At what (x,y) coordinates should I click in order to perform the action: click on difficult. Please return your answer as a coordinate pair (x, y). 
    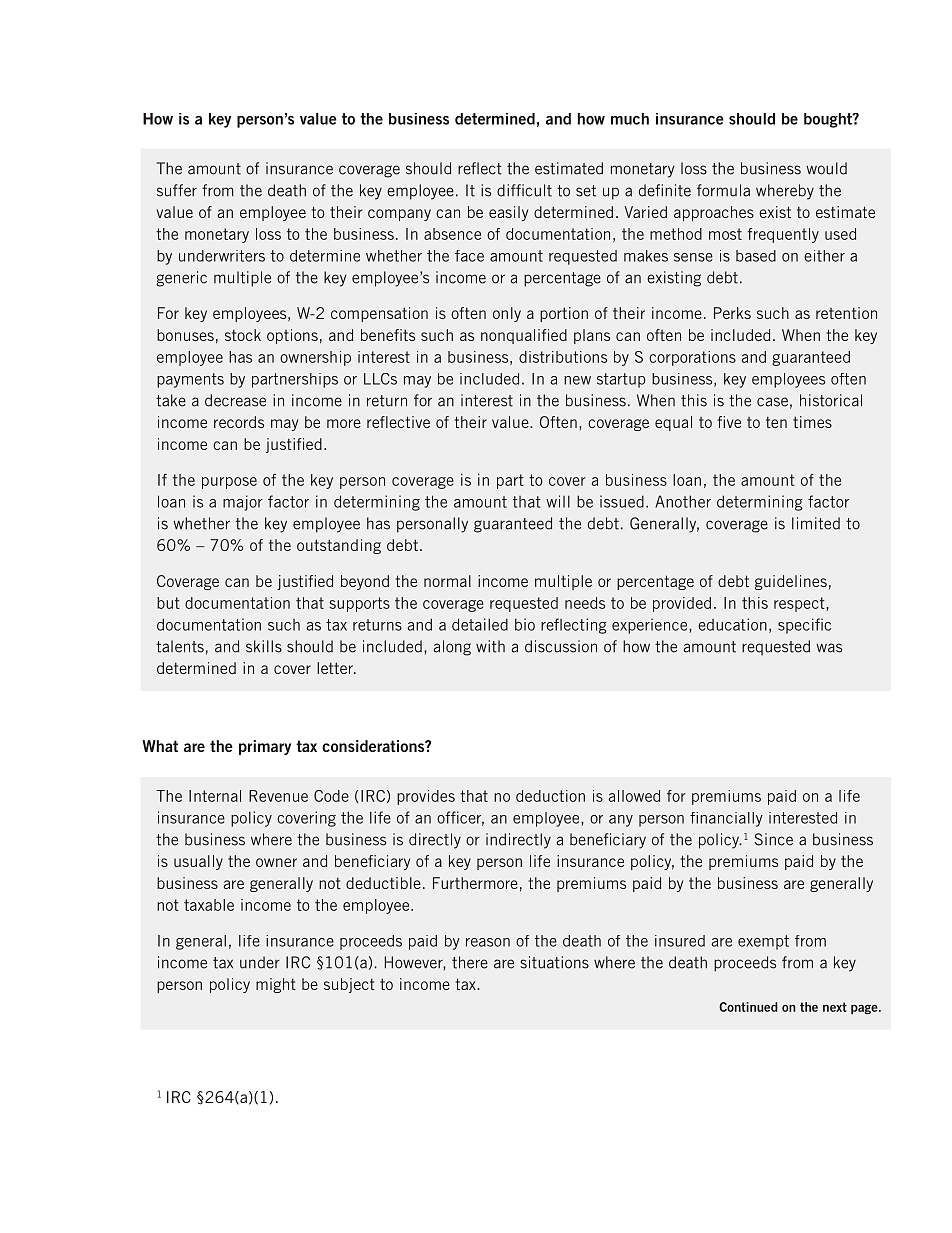
    Looking at the image, I should click on (524, 190).
